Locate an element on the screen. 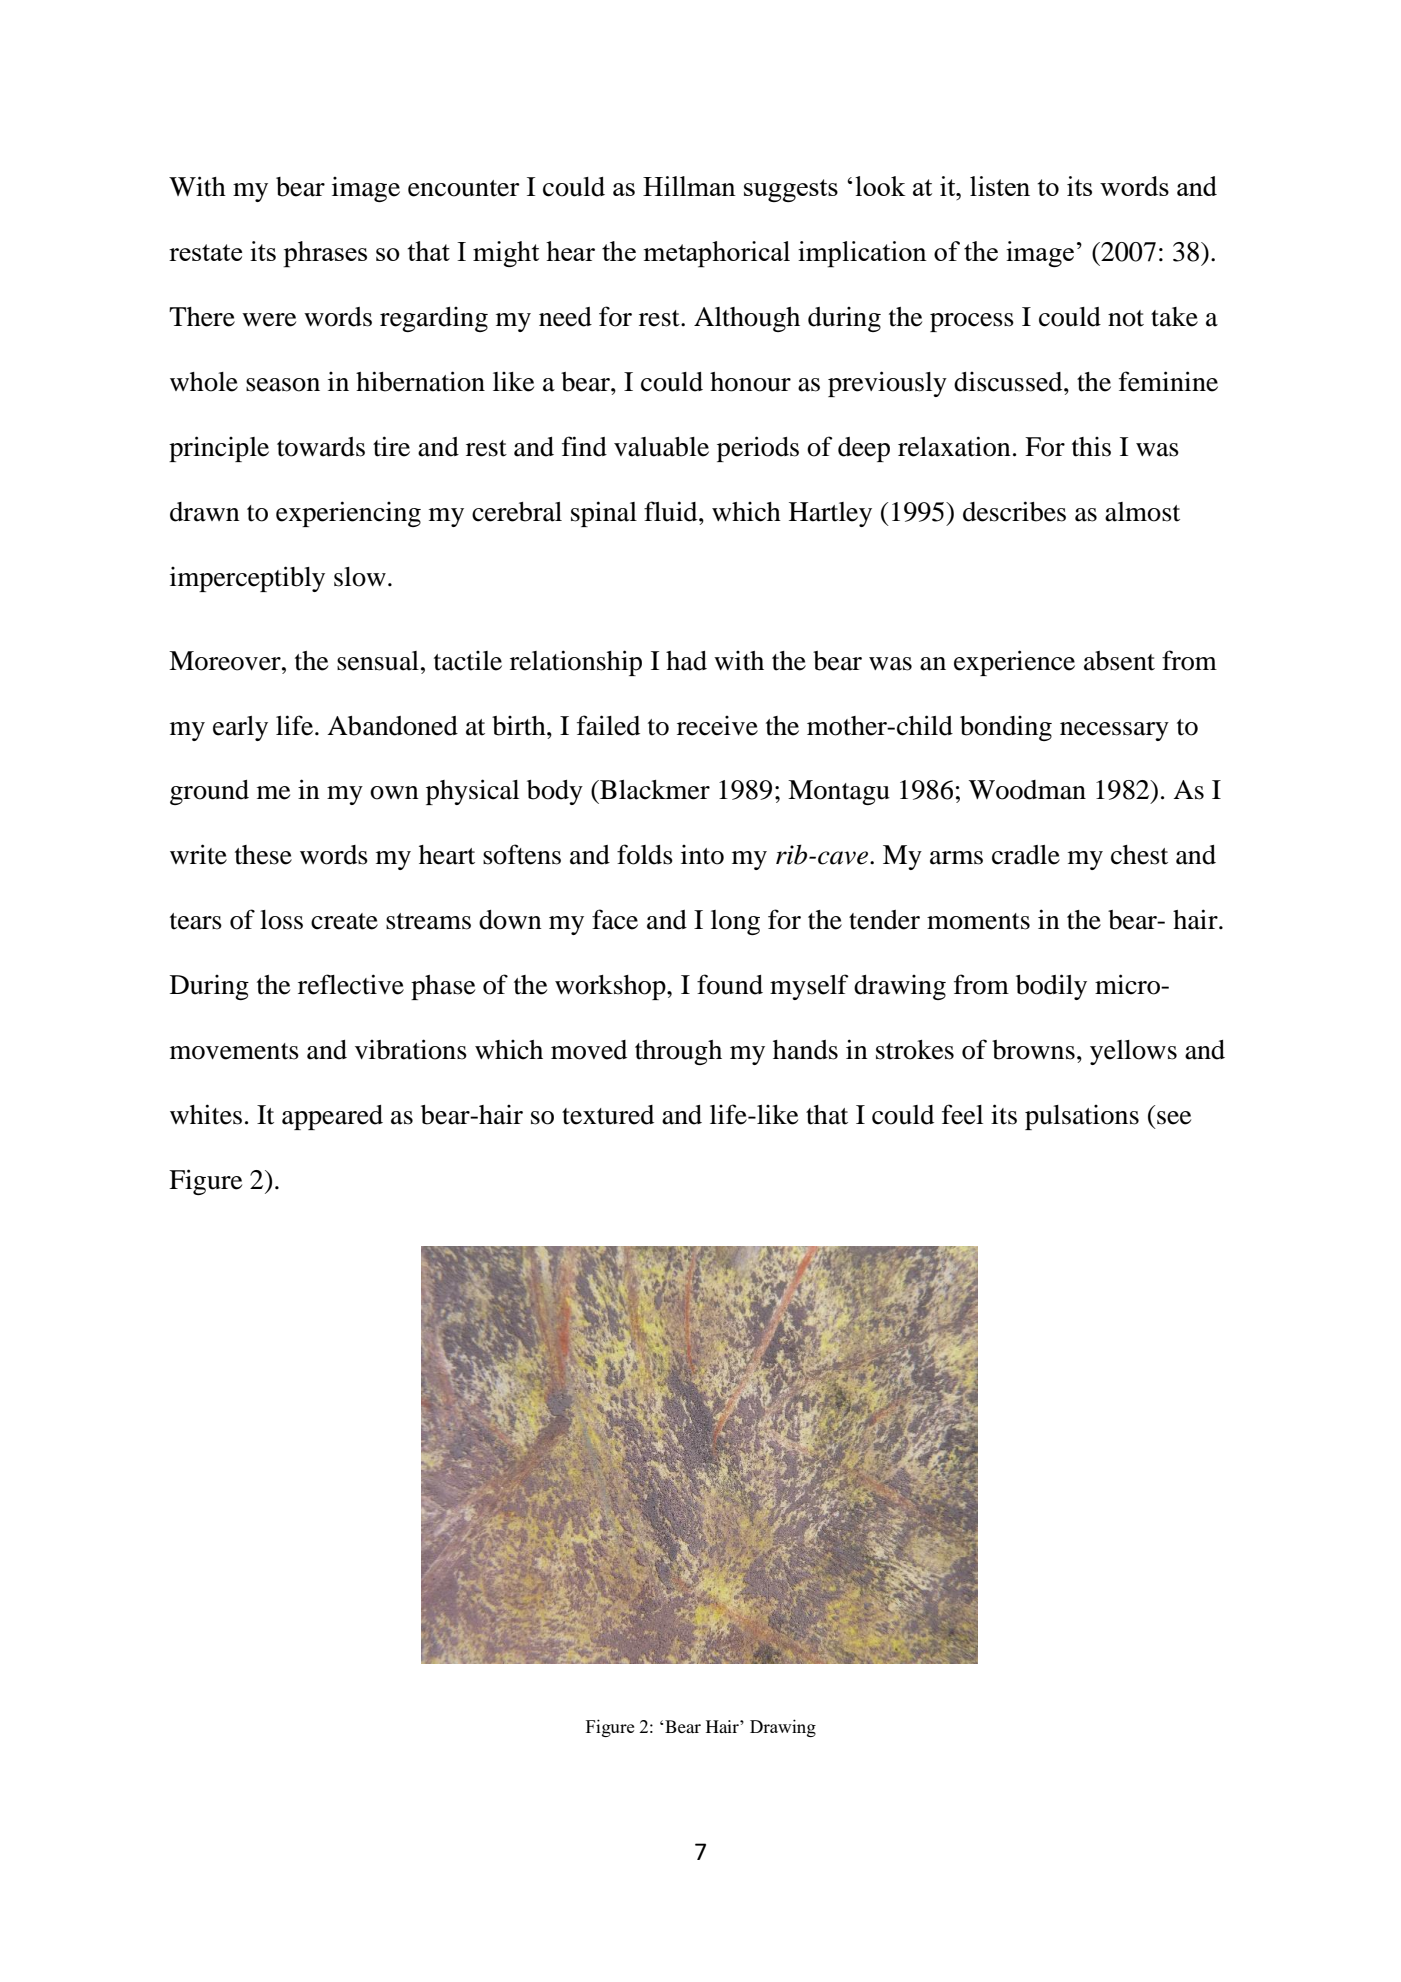 This screenshot has height=1982, width=1401. these is located at coordinates (263, 855).
